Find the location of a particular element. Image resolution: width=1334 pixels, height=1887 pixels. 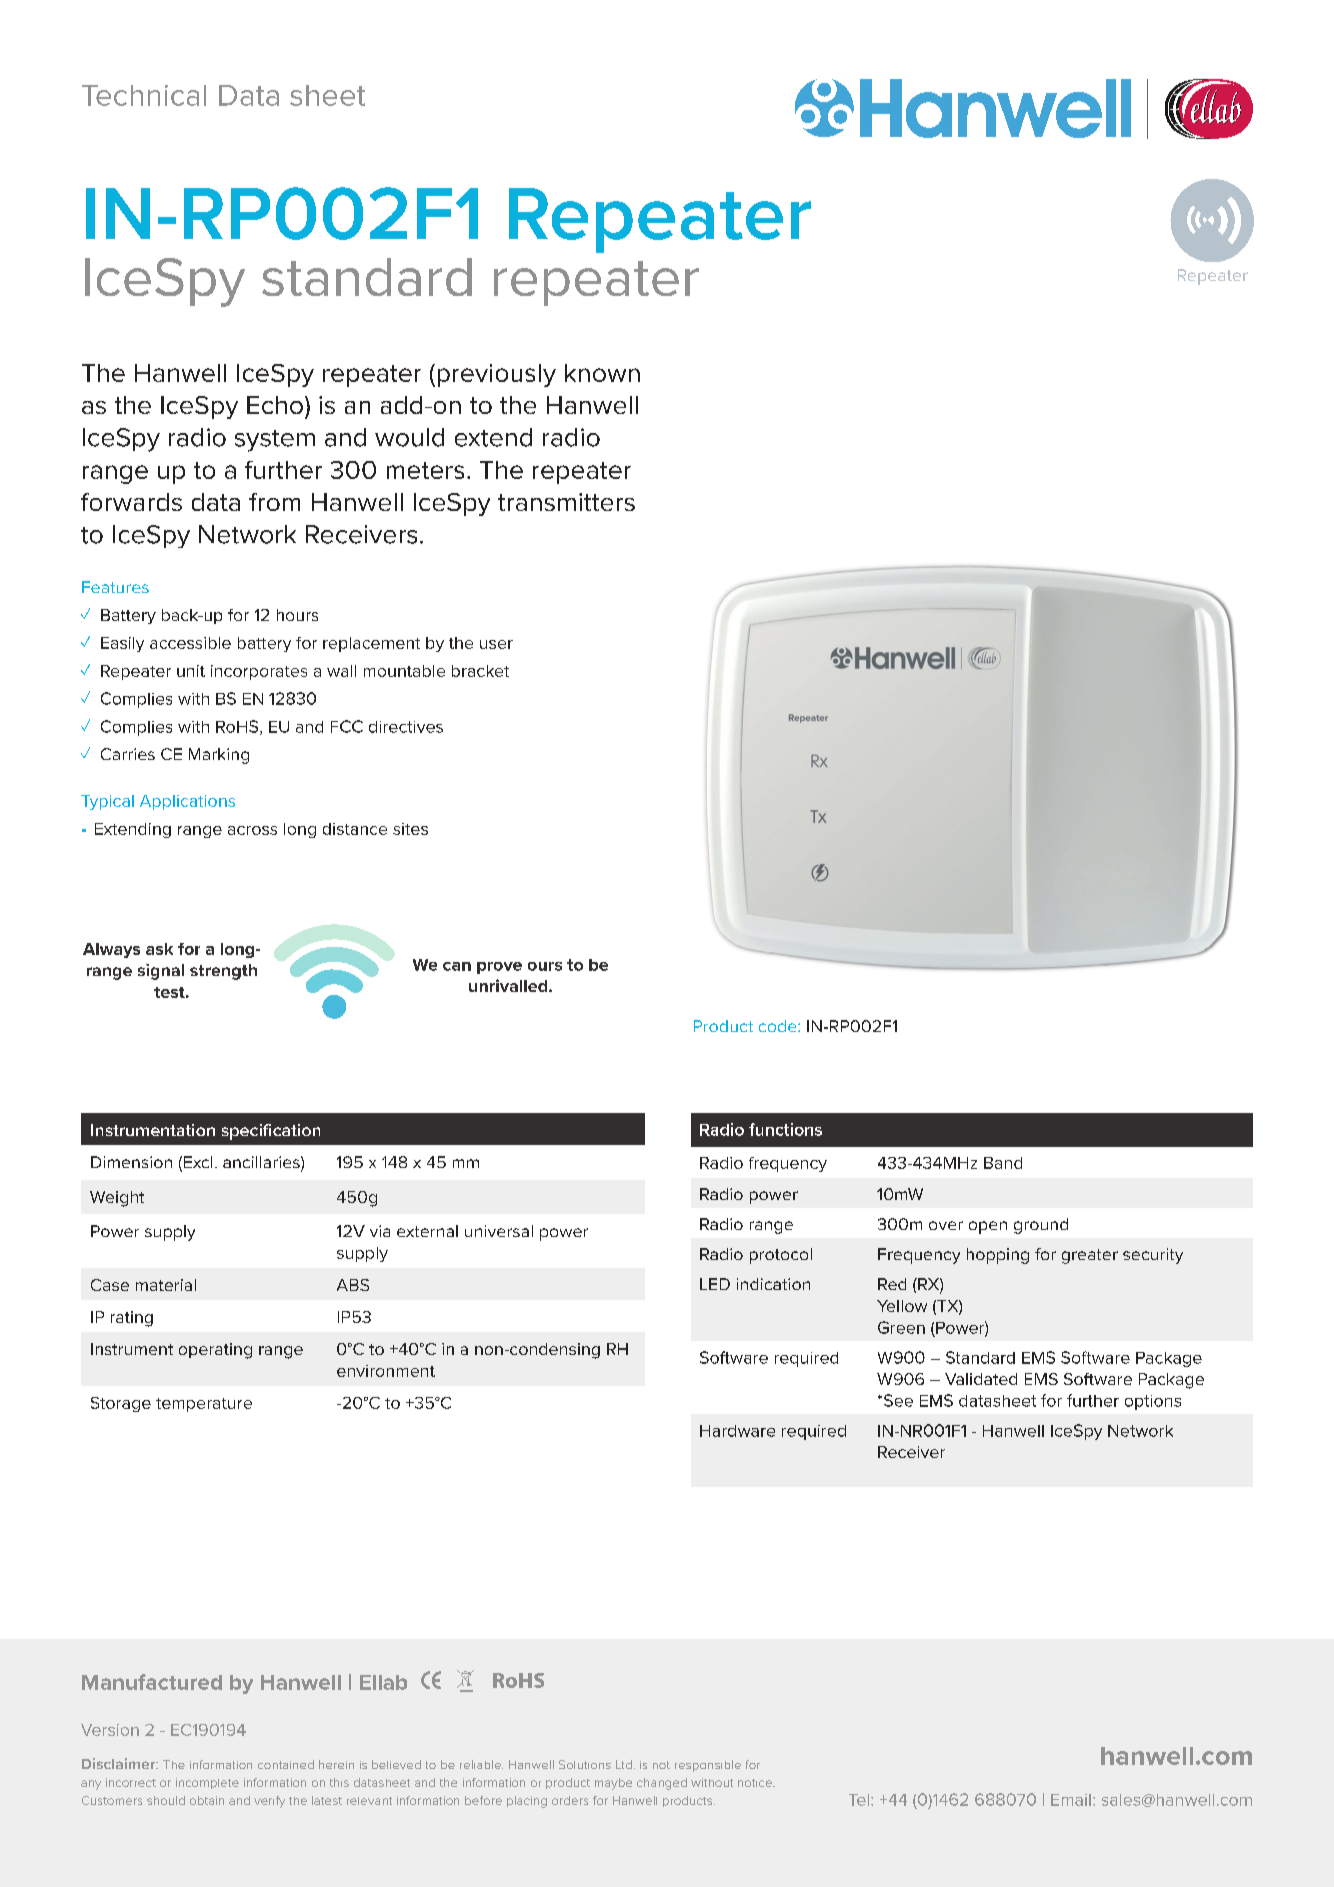

unrivalled is located at coordinates (509, 985).
